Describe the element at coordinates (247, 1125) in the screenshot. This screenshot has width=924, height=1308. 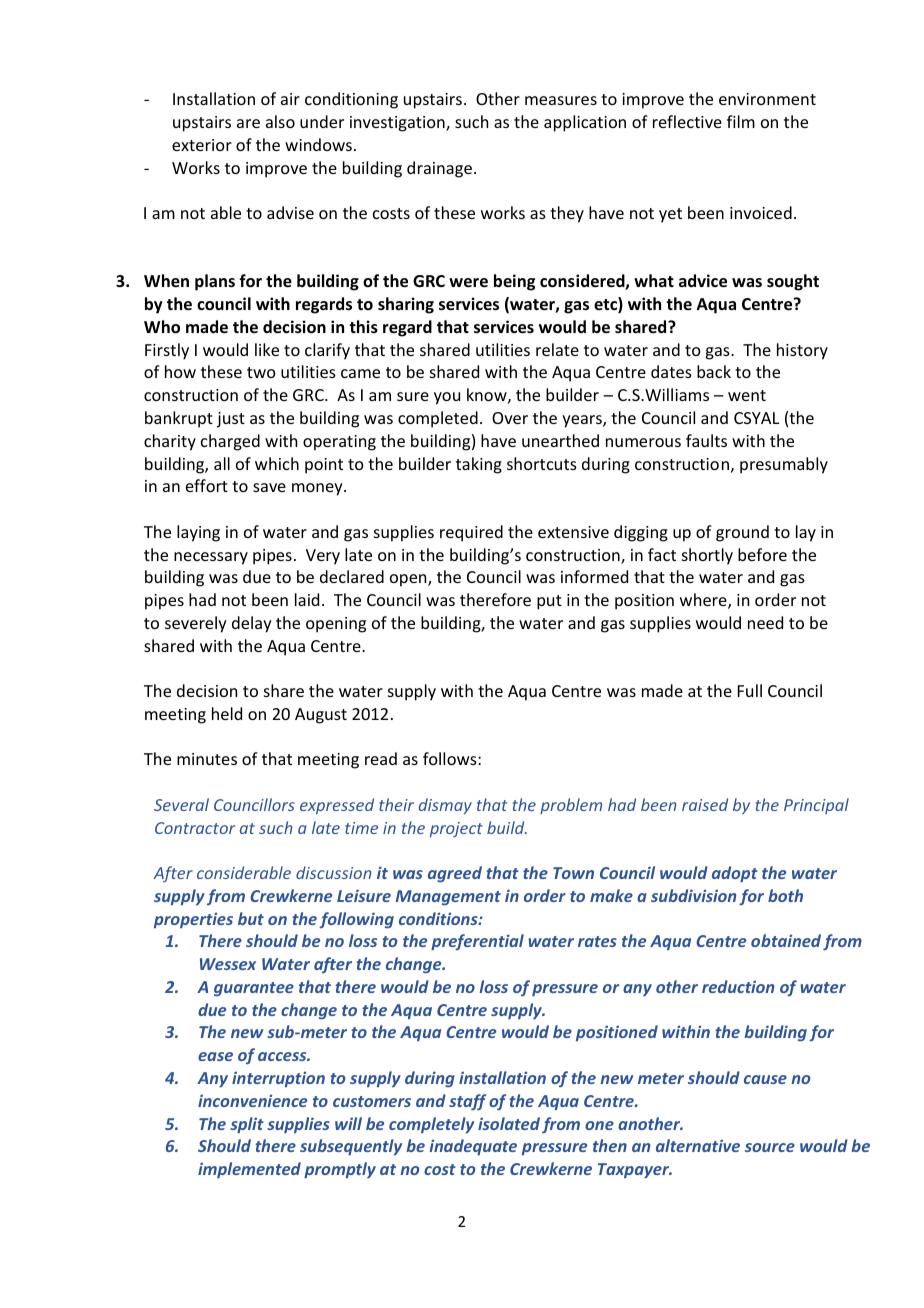
I see `split` at that location.
